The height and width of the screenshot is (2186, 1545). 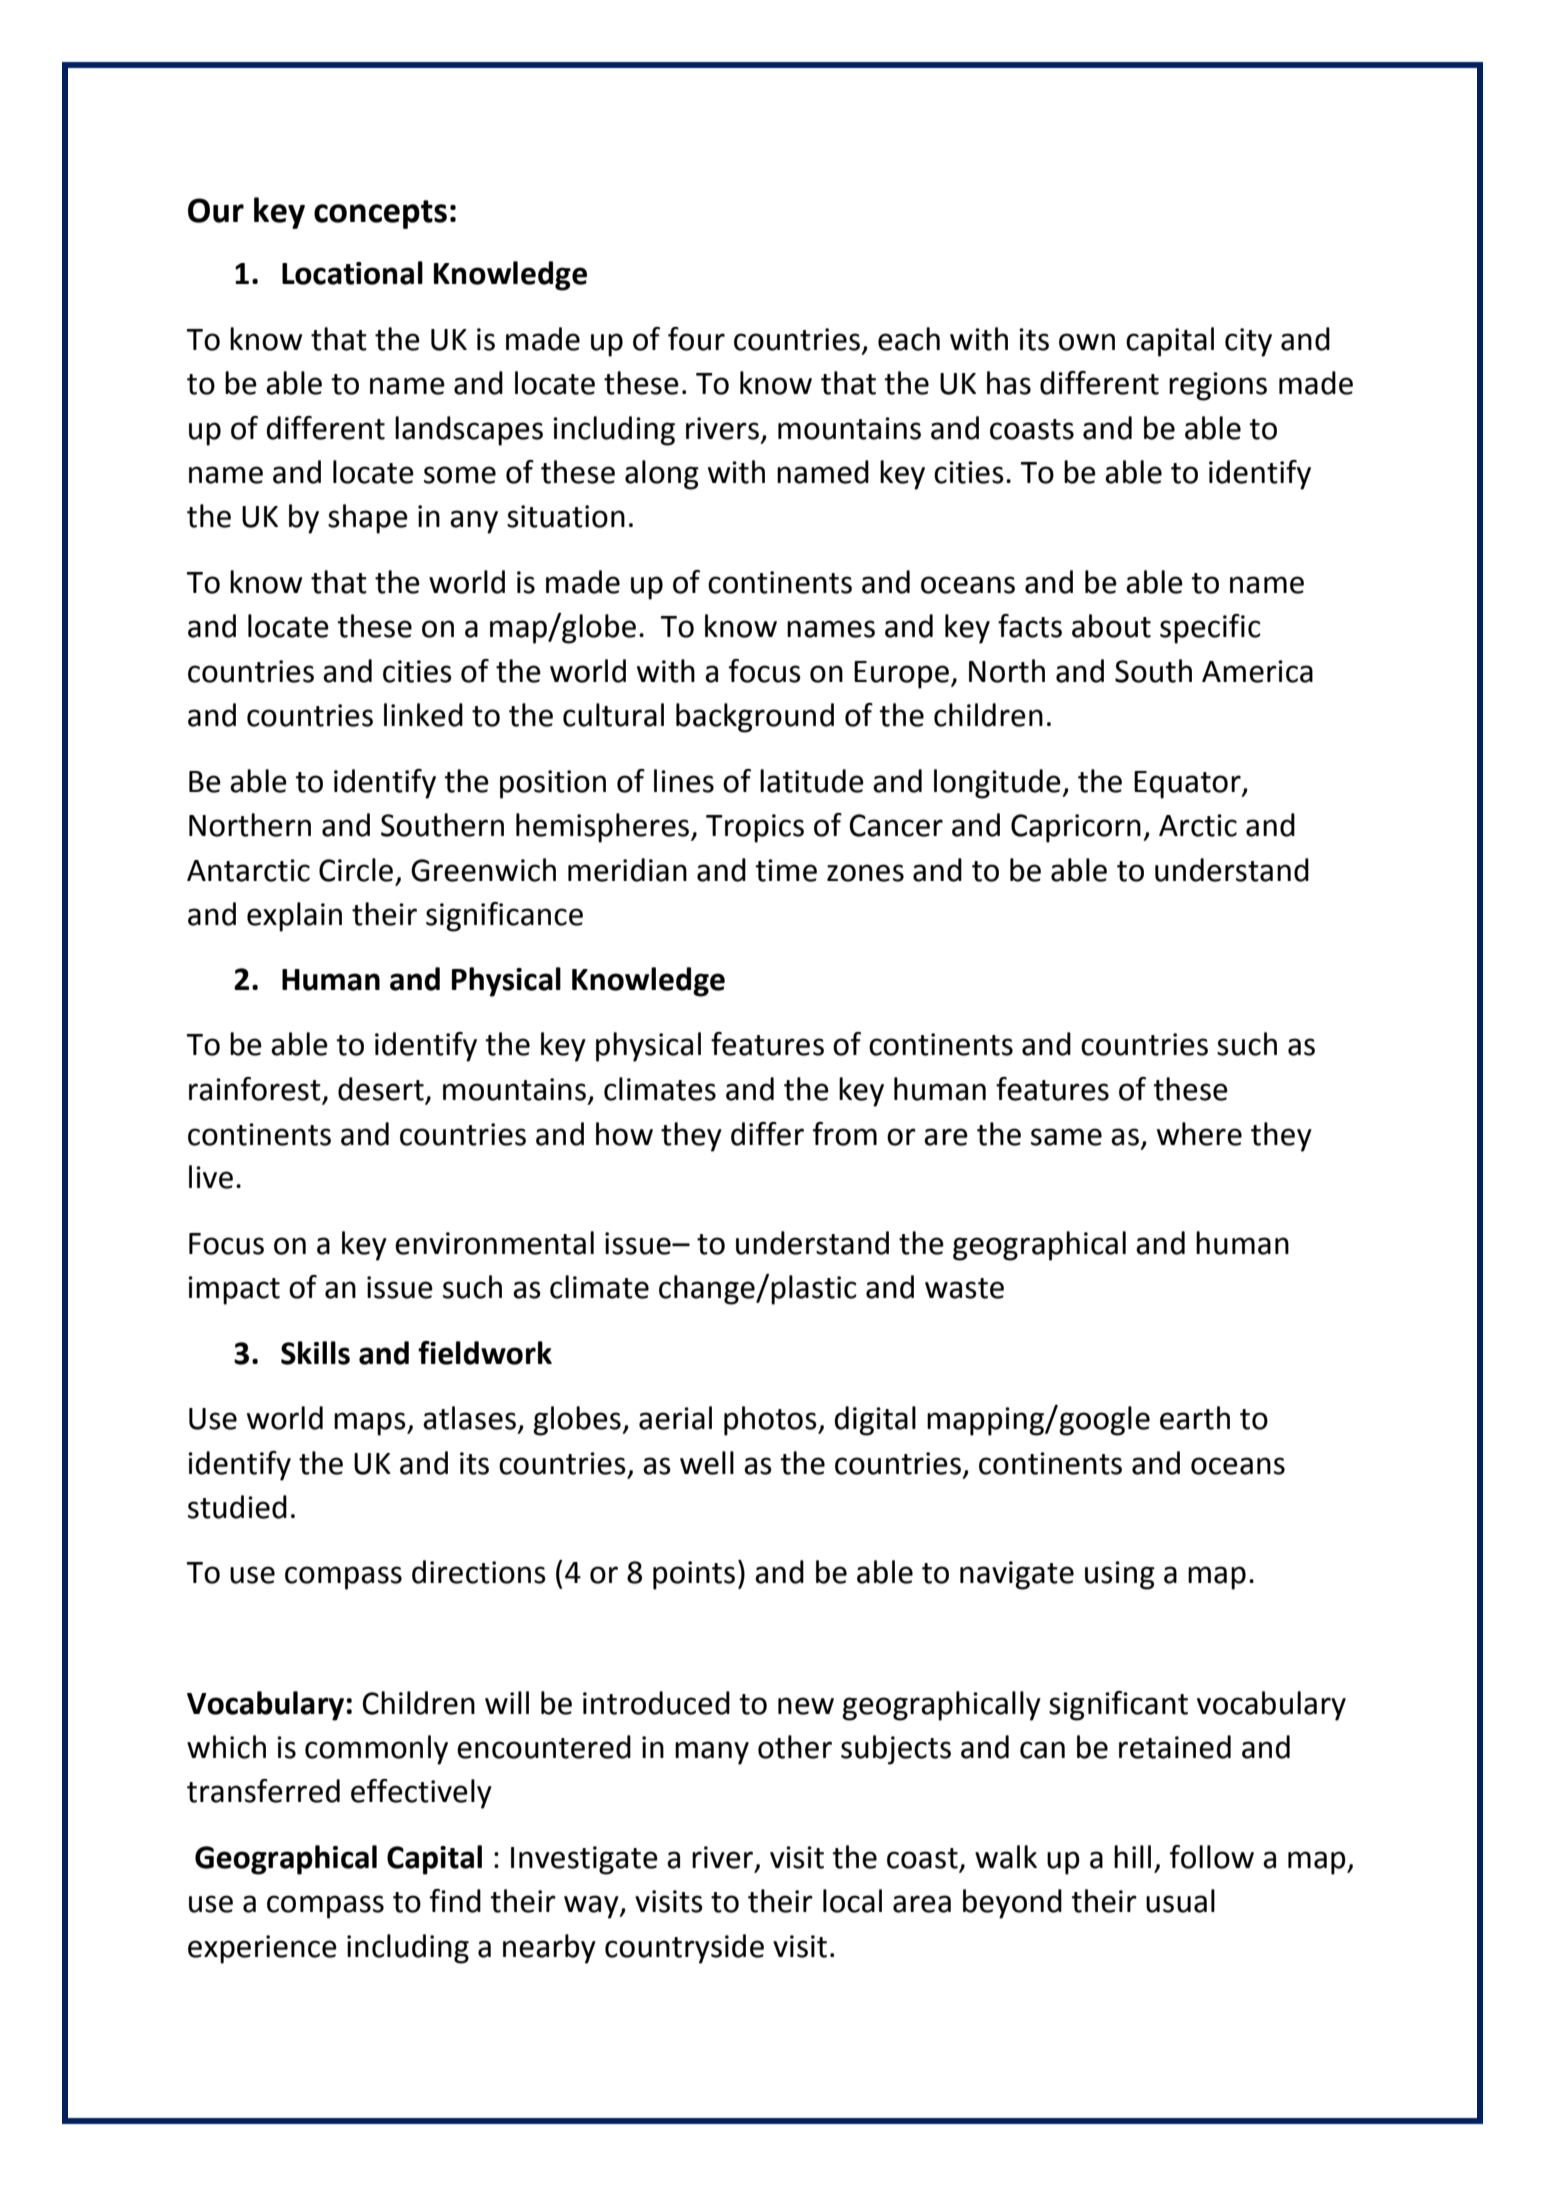 What do you see at coordinates (1180, 1901) in the screenshot?
I see `usual` at bounding box center [1180, 1901].
